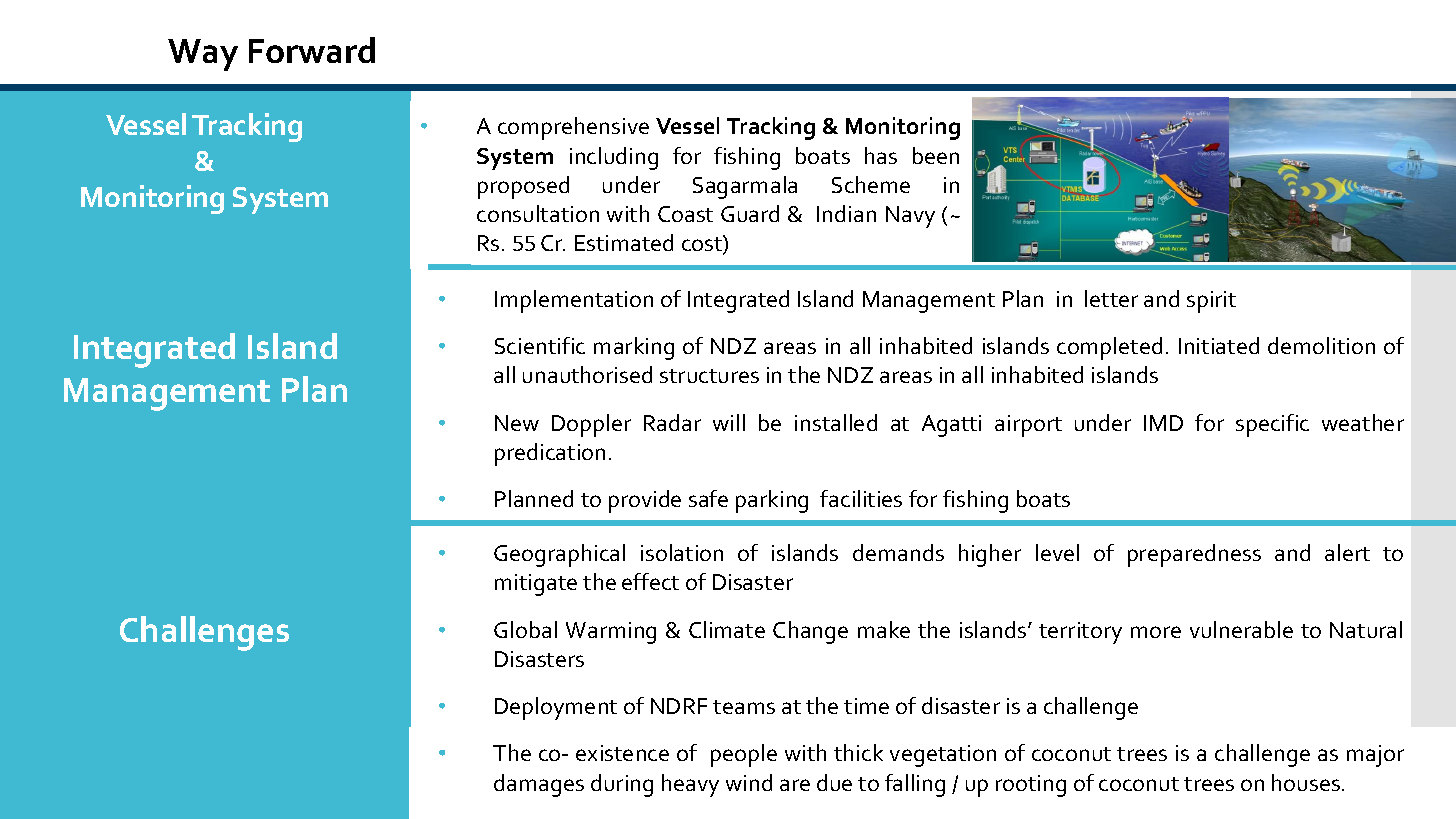 The image size is (1456, 819). I want to click on Forward, so click(312, 50).
